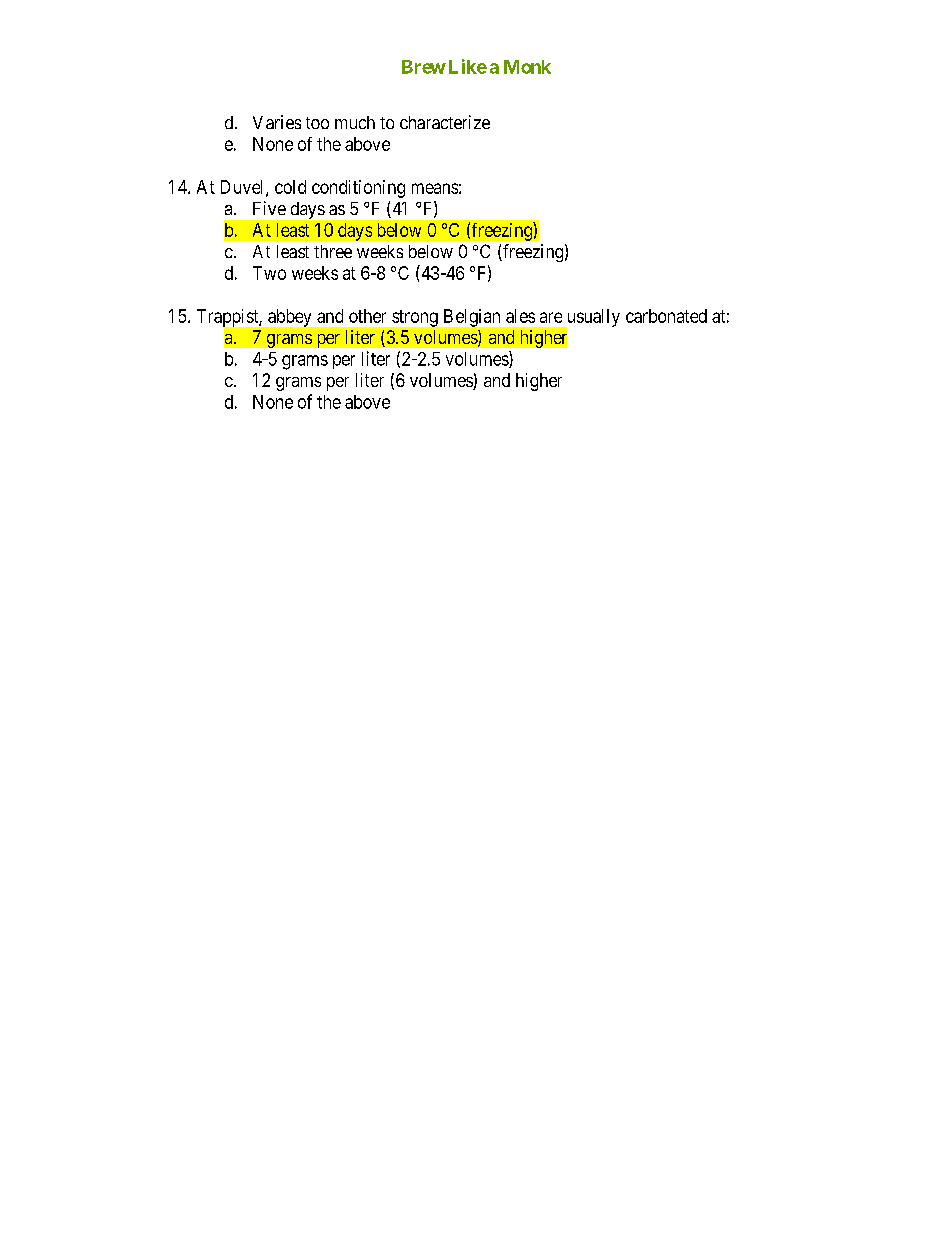 Image resolution: width=952 pixels, height=1233 pixels. I want to click on cold, so click(290, 187).
